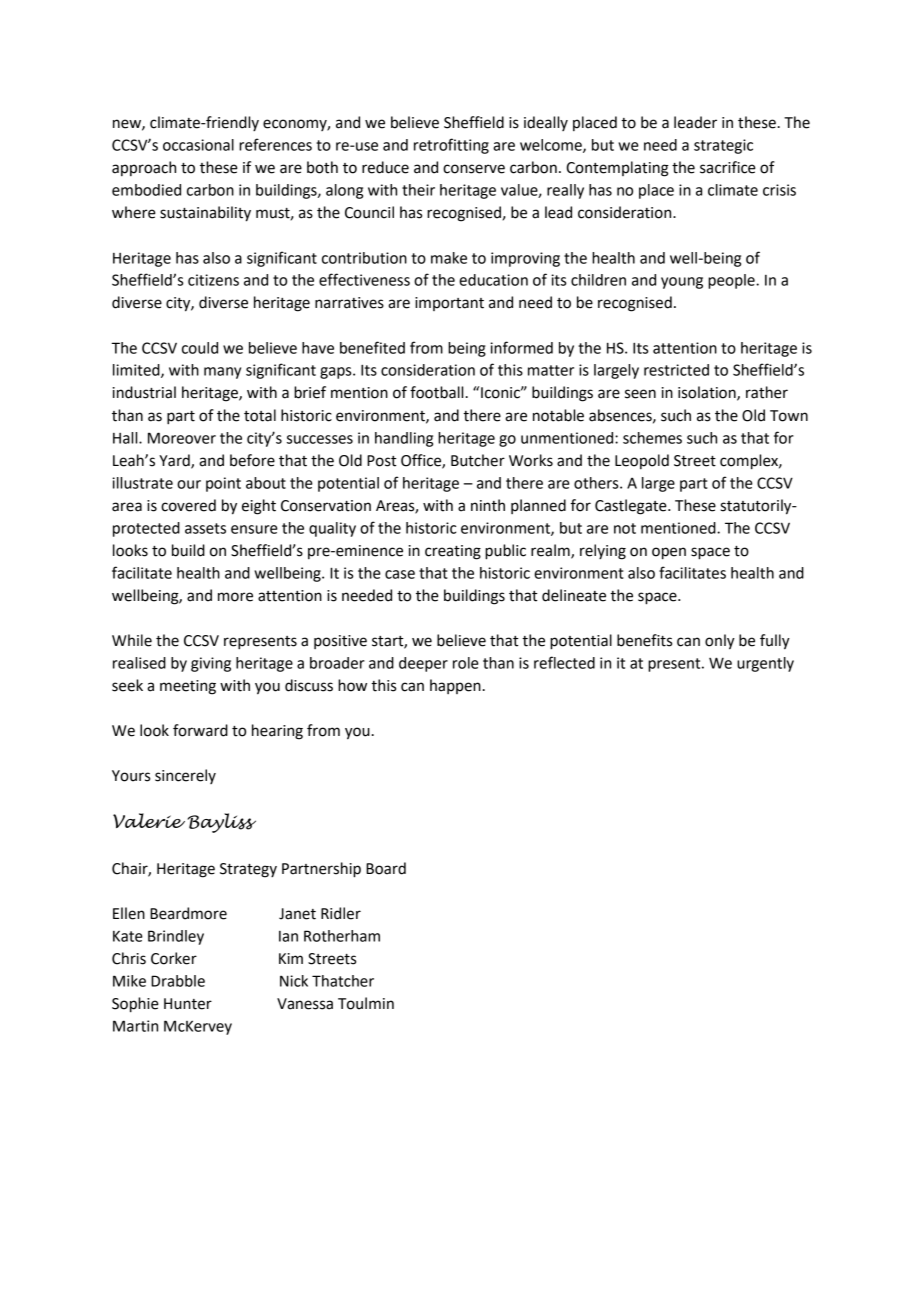  Describe the element at coordinates (200, 348) in the screenshot. I see `could` at that location.
